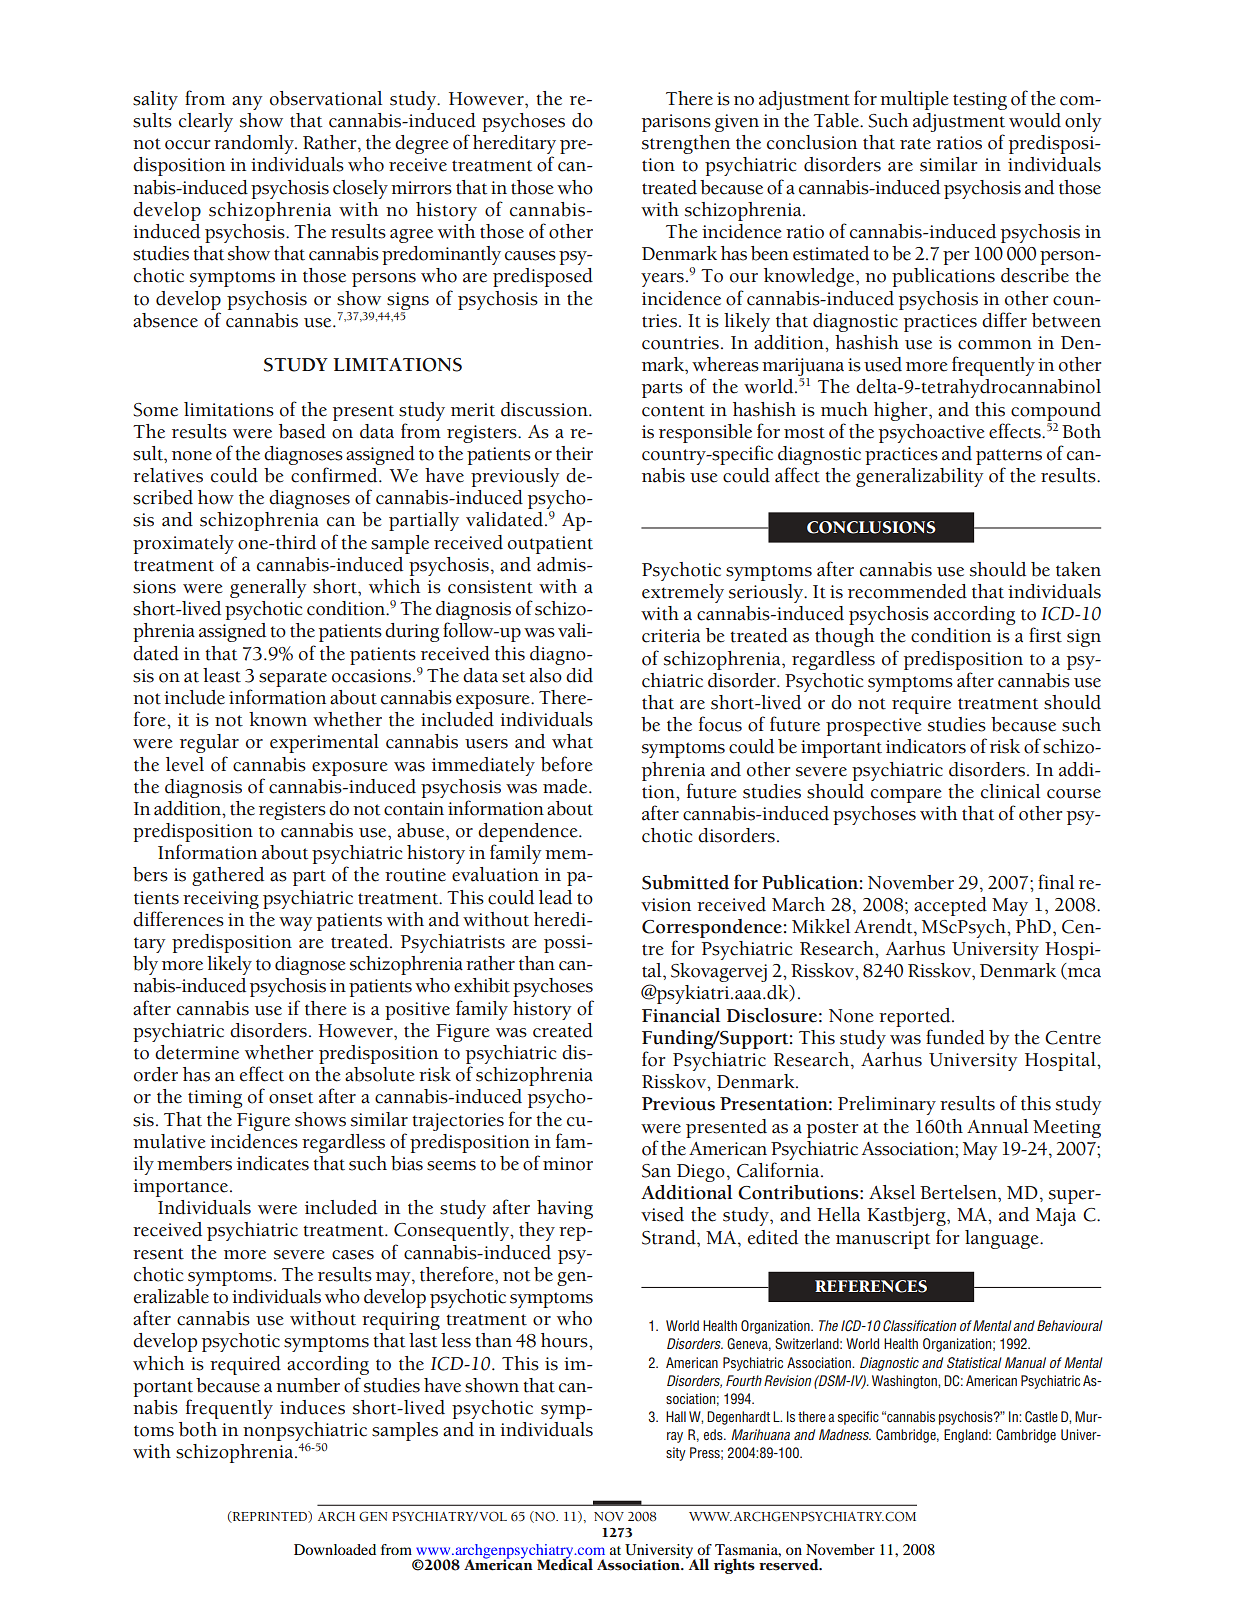 This page has width=1237, height=1601. Describe the element at coordinates (980, 101) in the page. I see `testing` at that location.
